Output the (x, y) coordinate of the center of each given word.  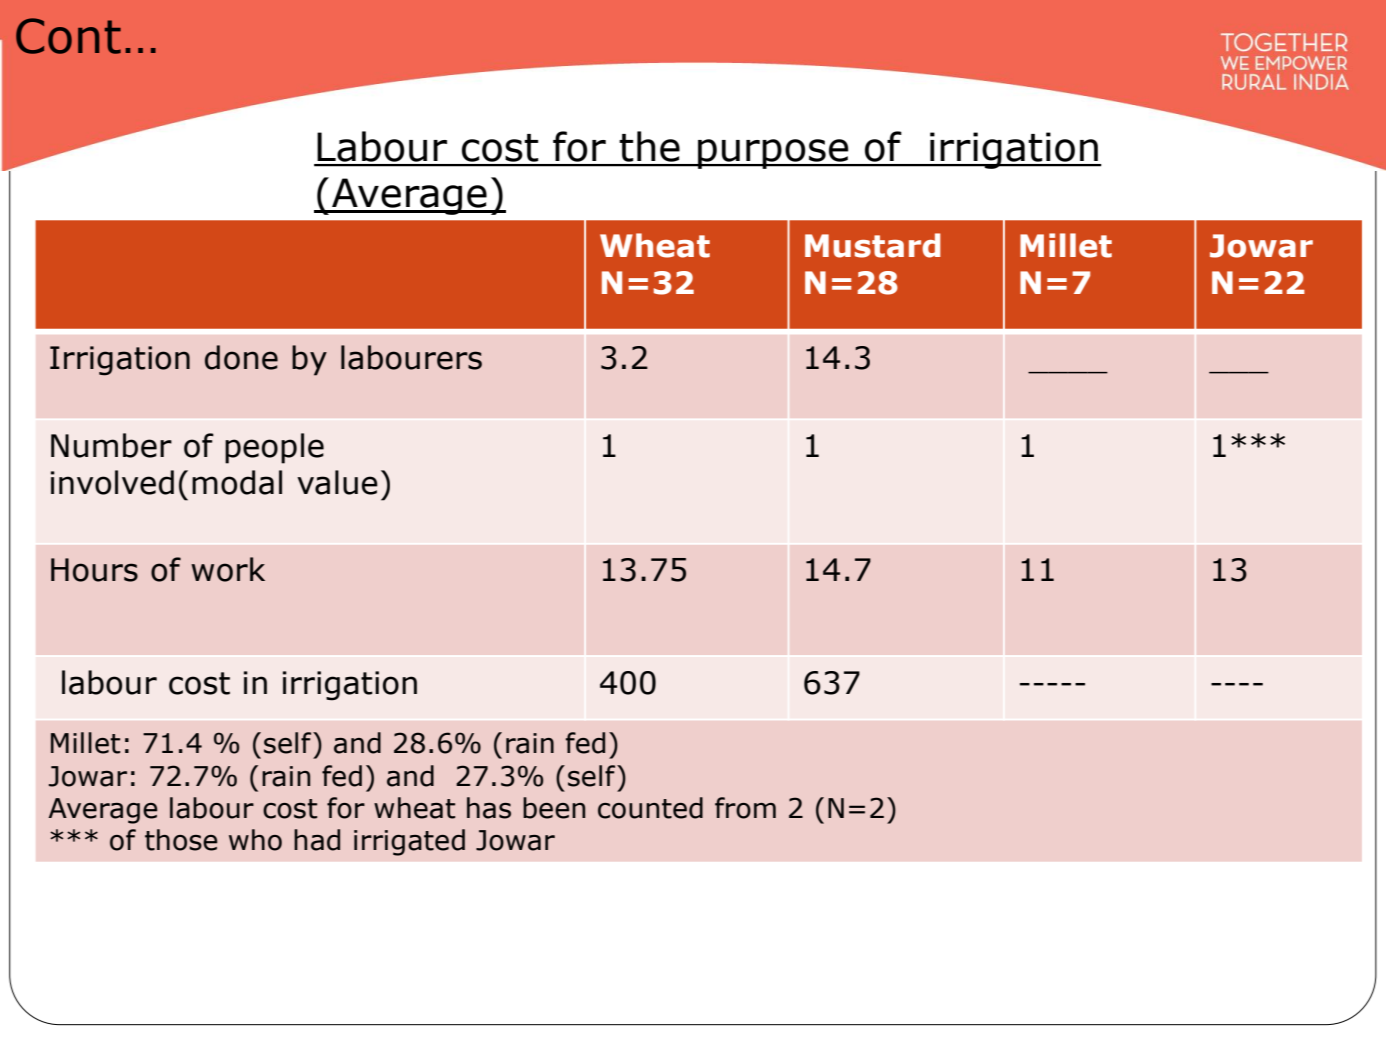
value (337, 482)
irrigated (409, 842)
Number (111, 445)
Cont (68, 36)
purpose (773, 154)
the (649, 146)
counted (650, 808)
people (274, 448)
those (181, 840)
